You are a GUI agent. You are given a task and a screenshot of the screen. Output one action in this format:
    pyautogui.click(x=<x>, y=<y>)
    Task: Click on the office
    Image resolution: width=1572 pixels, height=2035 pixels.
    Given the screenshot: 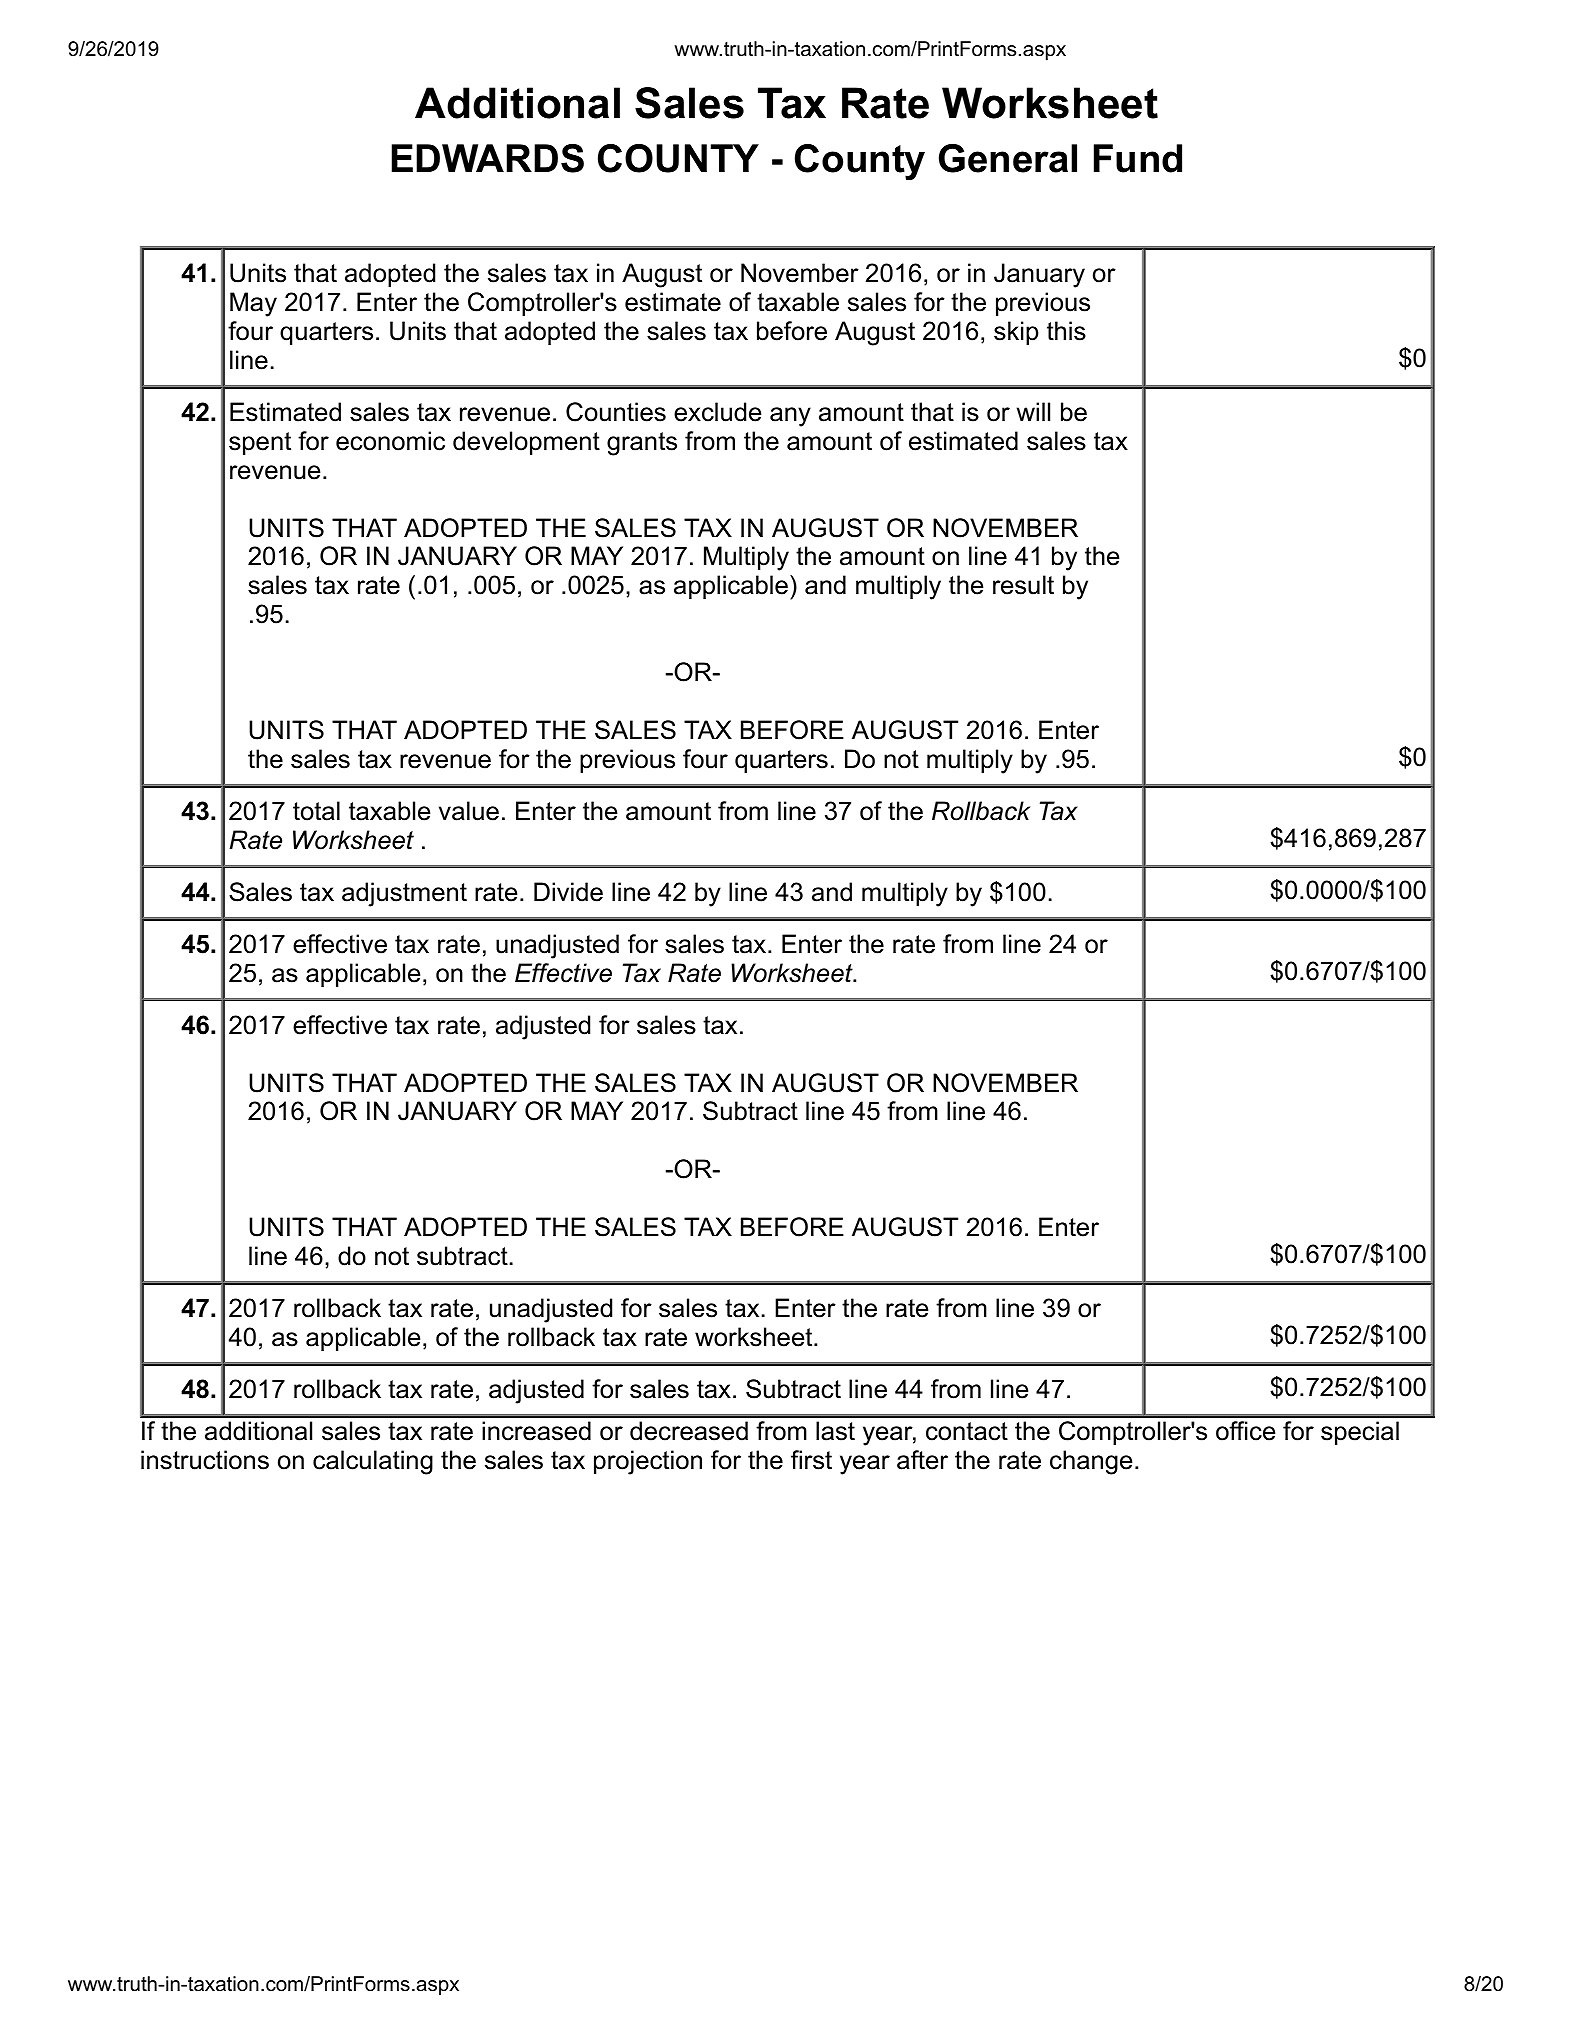 What is the action you would take?
    pyautogui.click(x=1245, y=1431)
